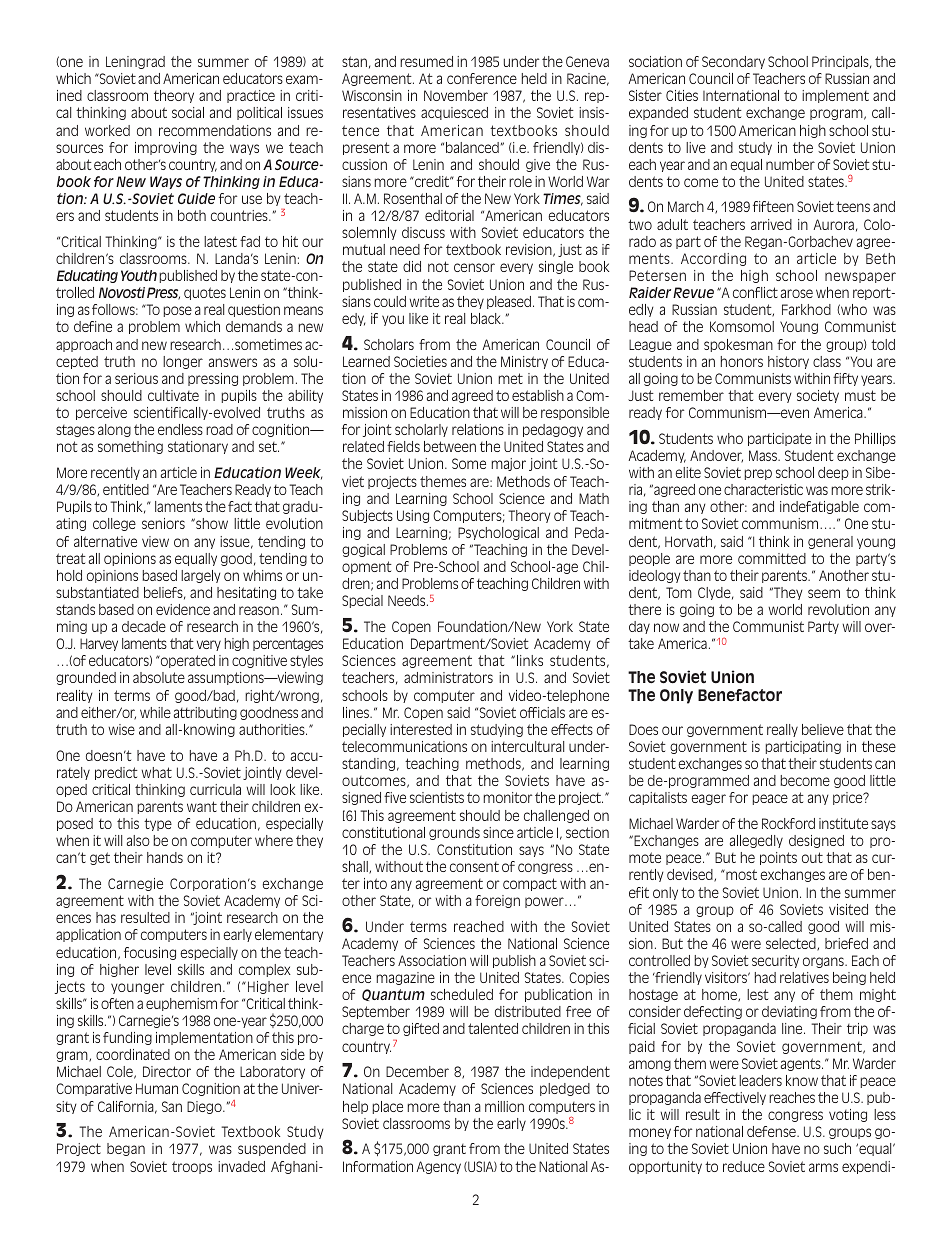 The width and height of the document is (952, 1233). What do you see at coordinates (456, 95) in the document?
I see `November` at bounding box center [456, 95].
